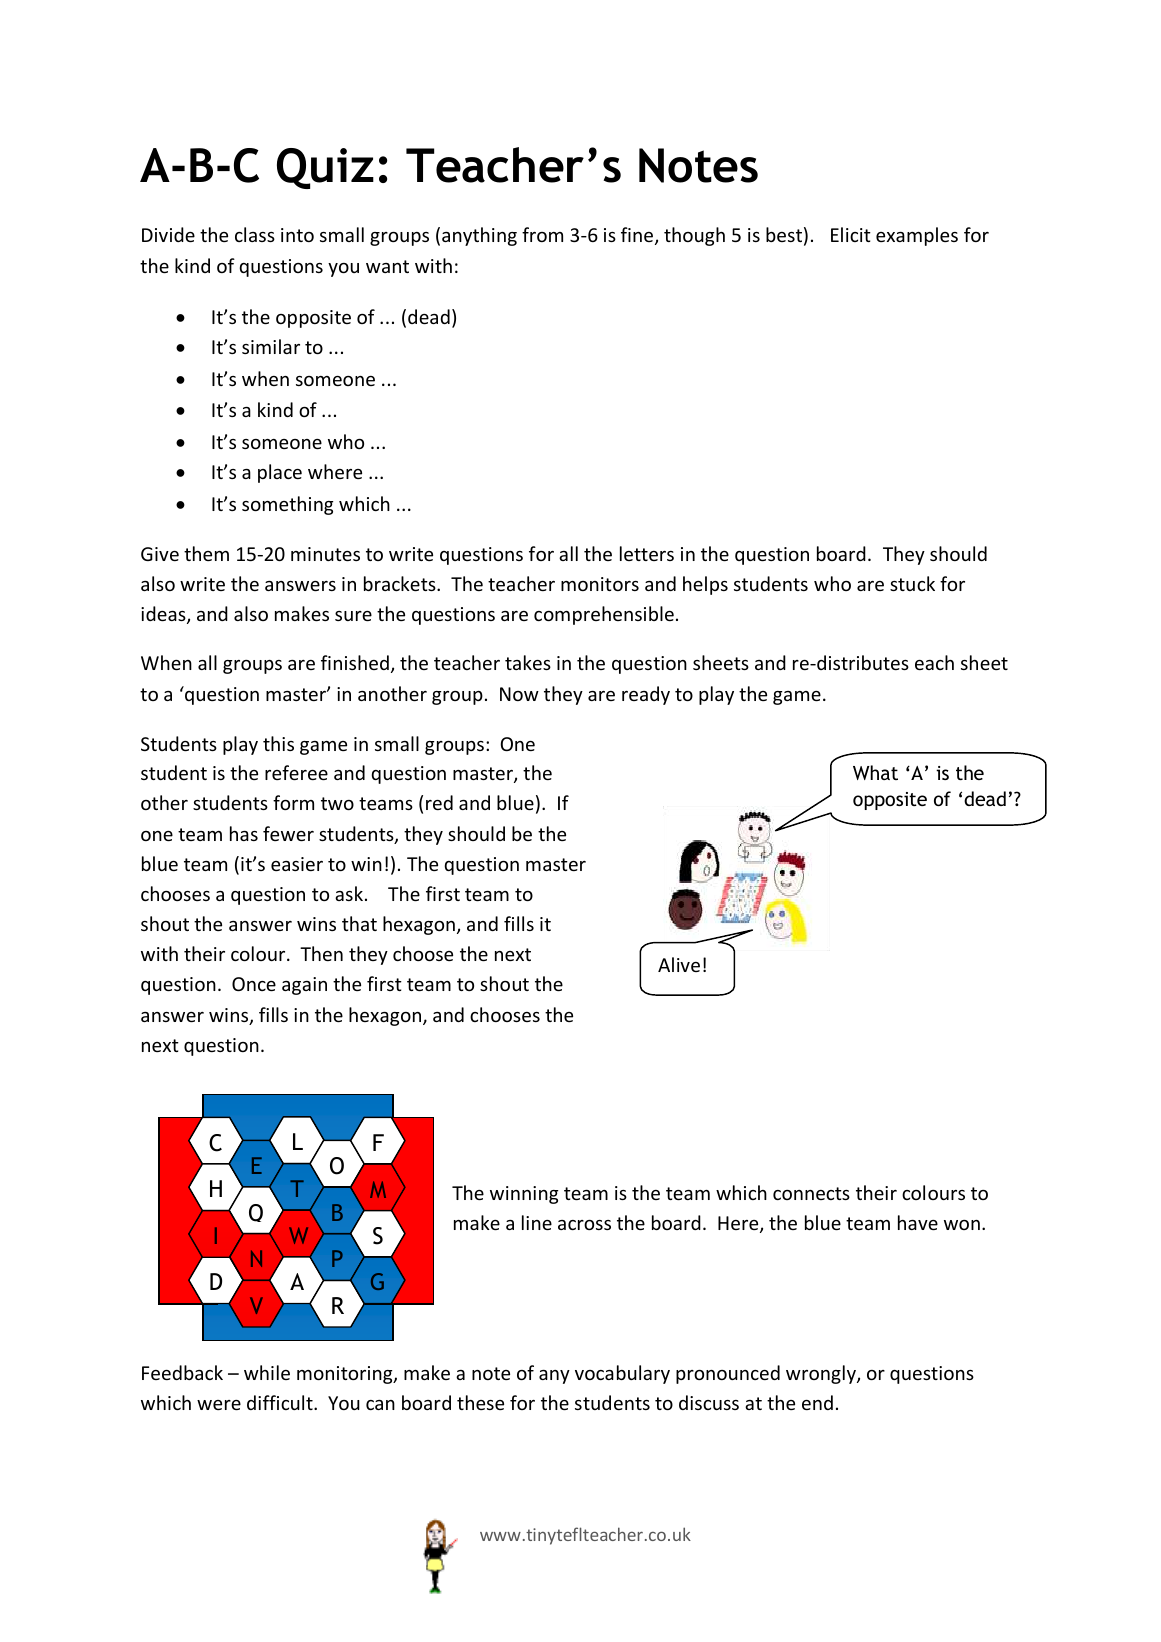  I want to click on form, so click(293, 802).
